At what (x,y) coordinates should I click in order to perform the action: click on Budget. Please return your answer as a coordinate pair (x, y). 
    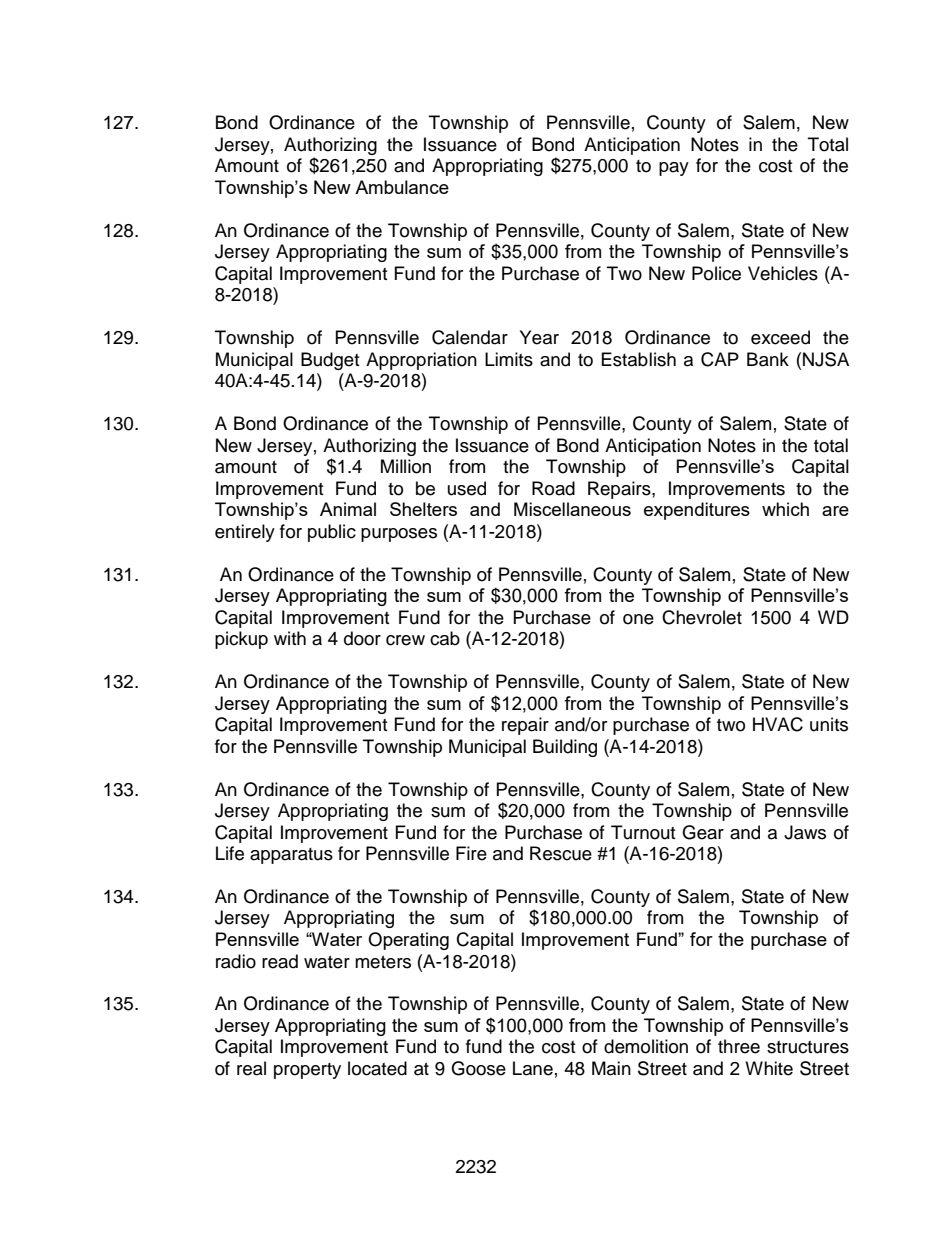
    Looking at the image, I should click on (330, 361).
